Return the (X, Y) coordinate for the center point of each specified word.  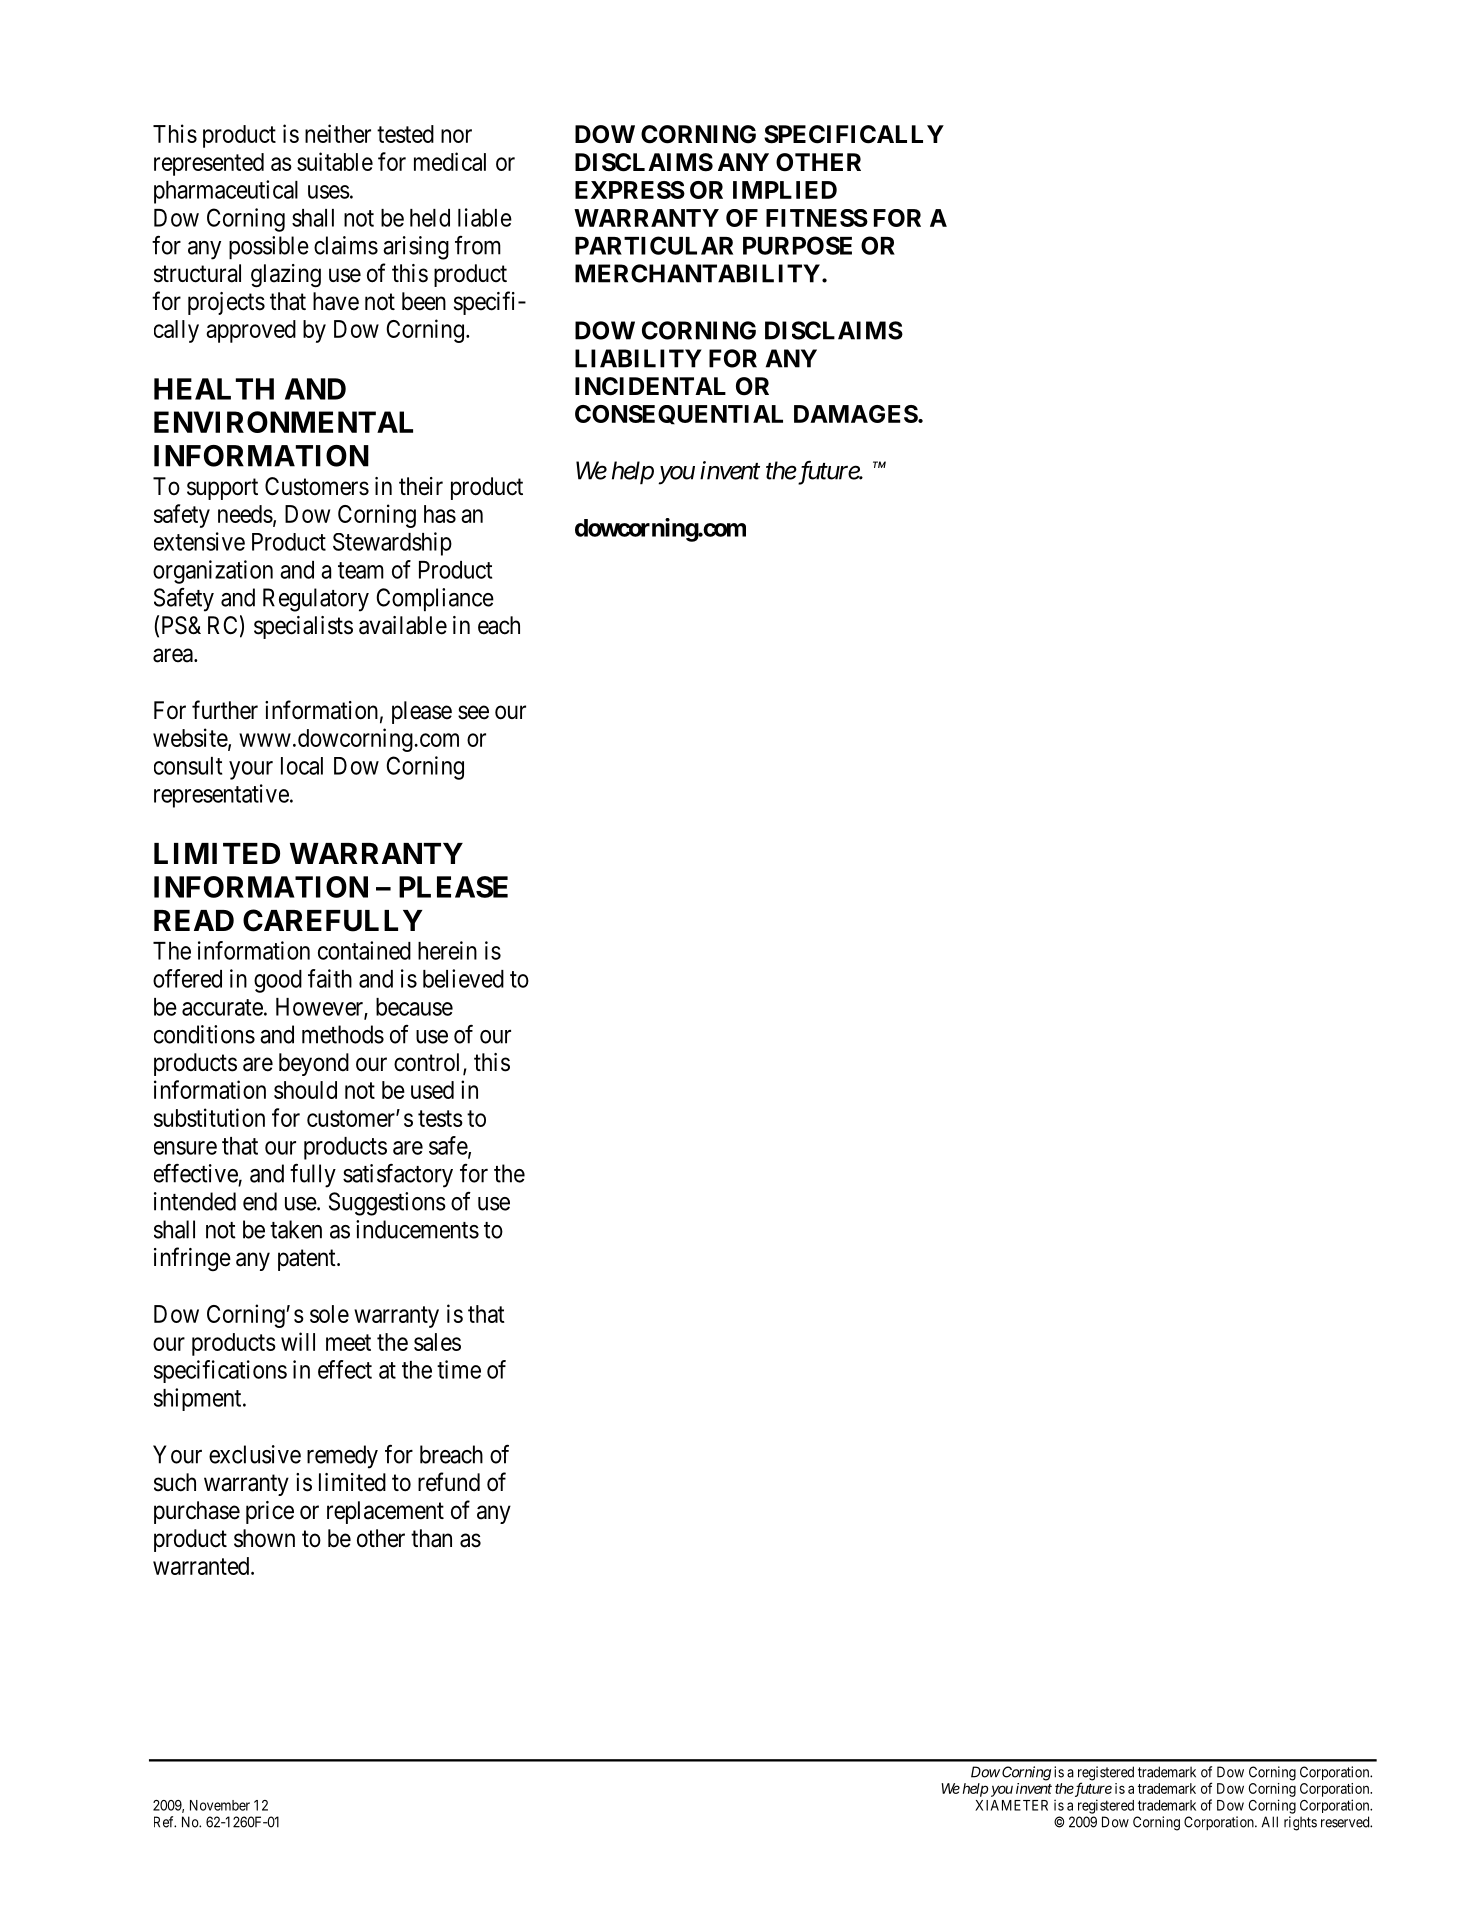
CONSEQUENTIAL (679, 415)
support (222, 489)
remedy (342, 1457)
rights (1300, 1823)
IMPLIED (785, 190)
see (473, 712)
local (302, 766)
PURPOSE (797, 245)
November (220, 1805)
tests (440, 1118)
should (305, 1090)
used (432, 1090)
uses (329, 192)
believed (463, 978)
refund (449, 1482)
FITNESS (817, 218)
